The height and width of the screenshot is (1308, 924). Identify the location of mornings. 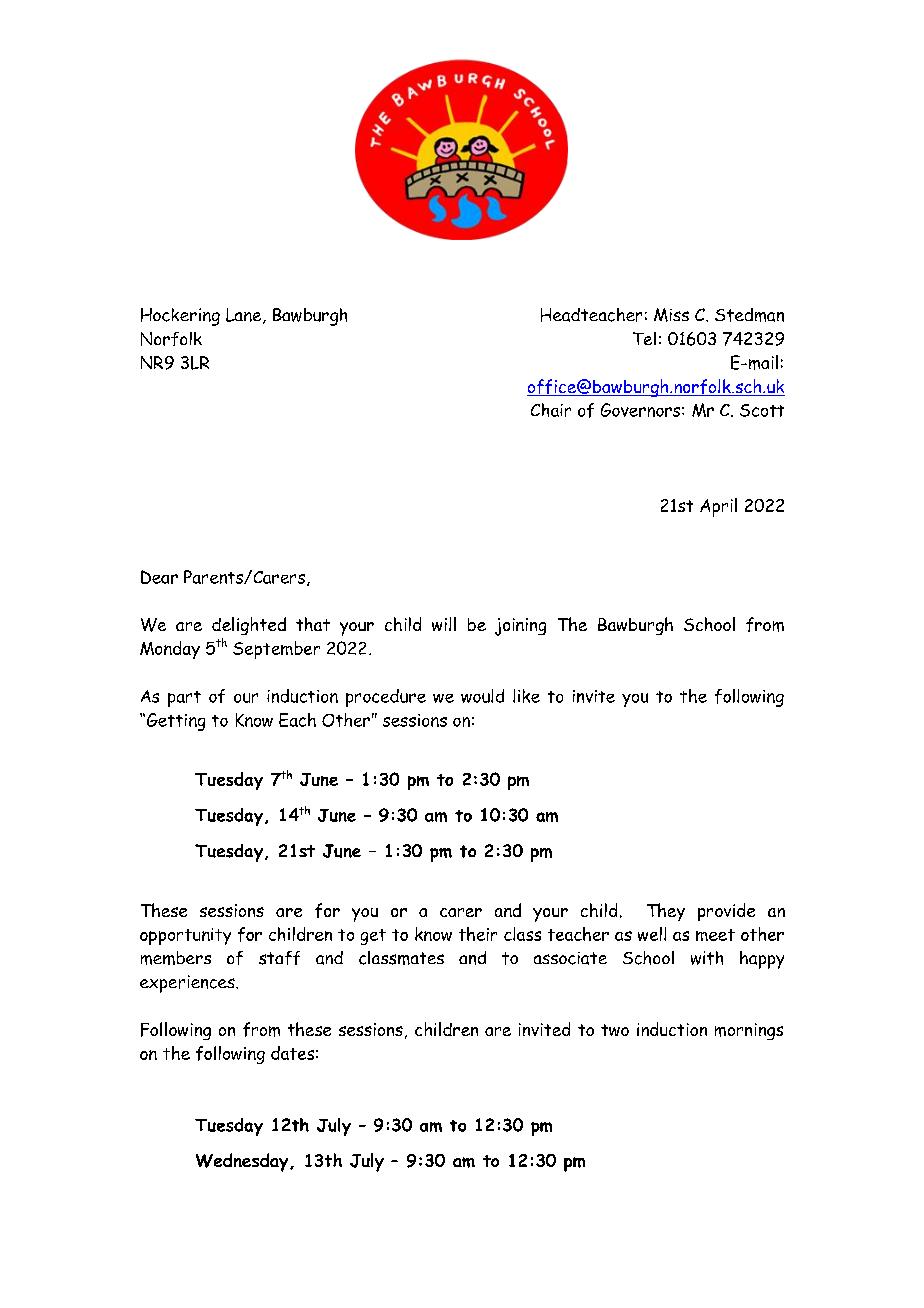
(749, 1031).
